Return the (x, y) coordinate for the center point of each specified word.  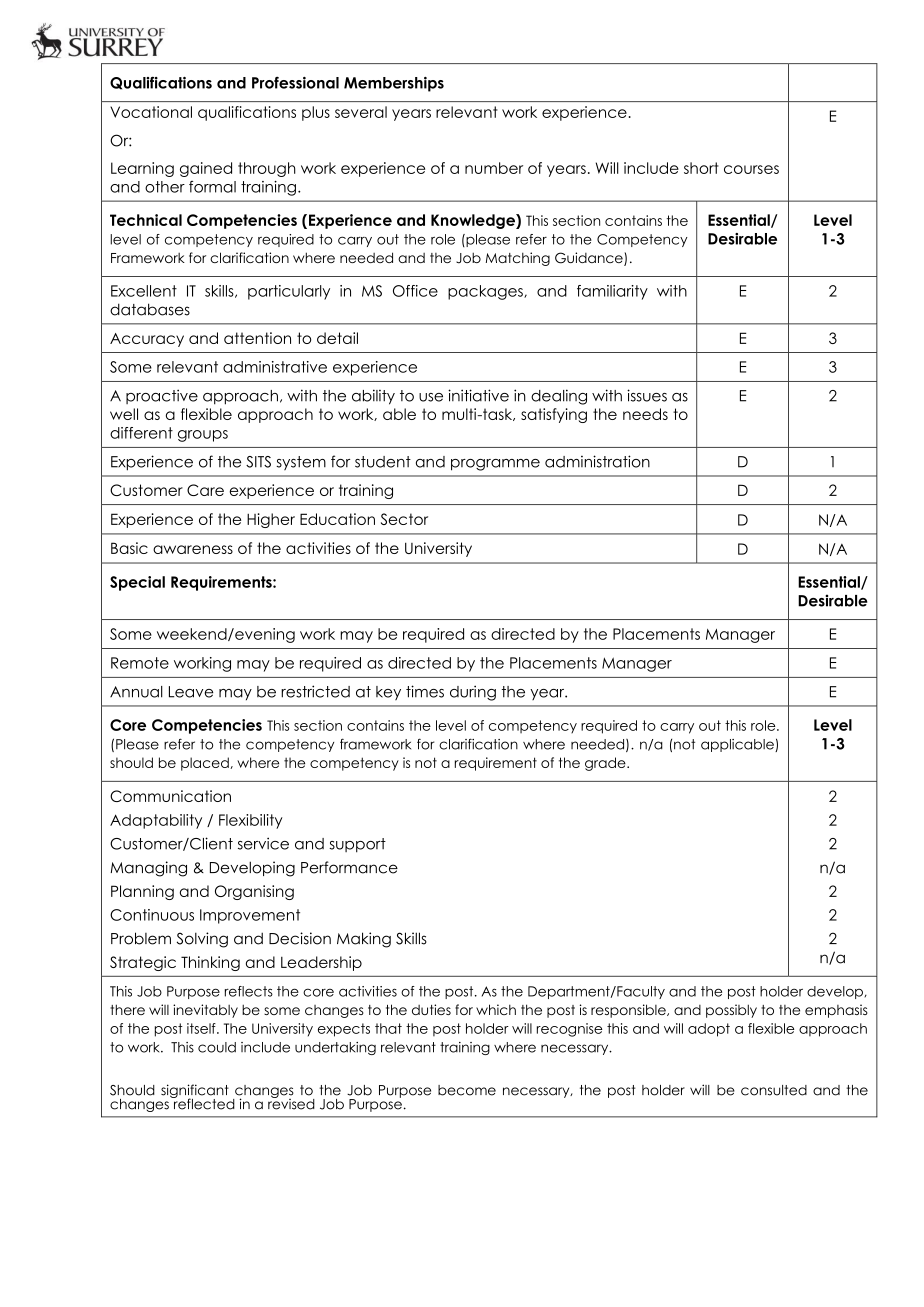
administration (597, 461)
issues (647, 395)
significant (195, 1092)
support (357, 845)
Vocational (151, 112)
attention (257, 338)
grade (606, 764)
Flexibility (251, 821)
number (494, 168)
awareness (193, 549)
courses (751, 169)
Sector (404, 519)
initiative (478, 395)
